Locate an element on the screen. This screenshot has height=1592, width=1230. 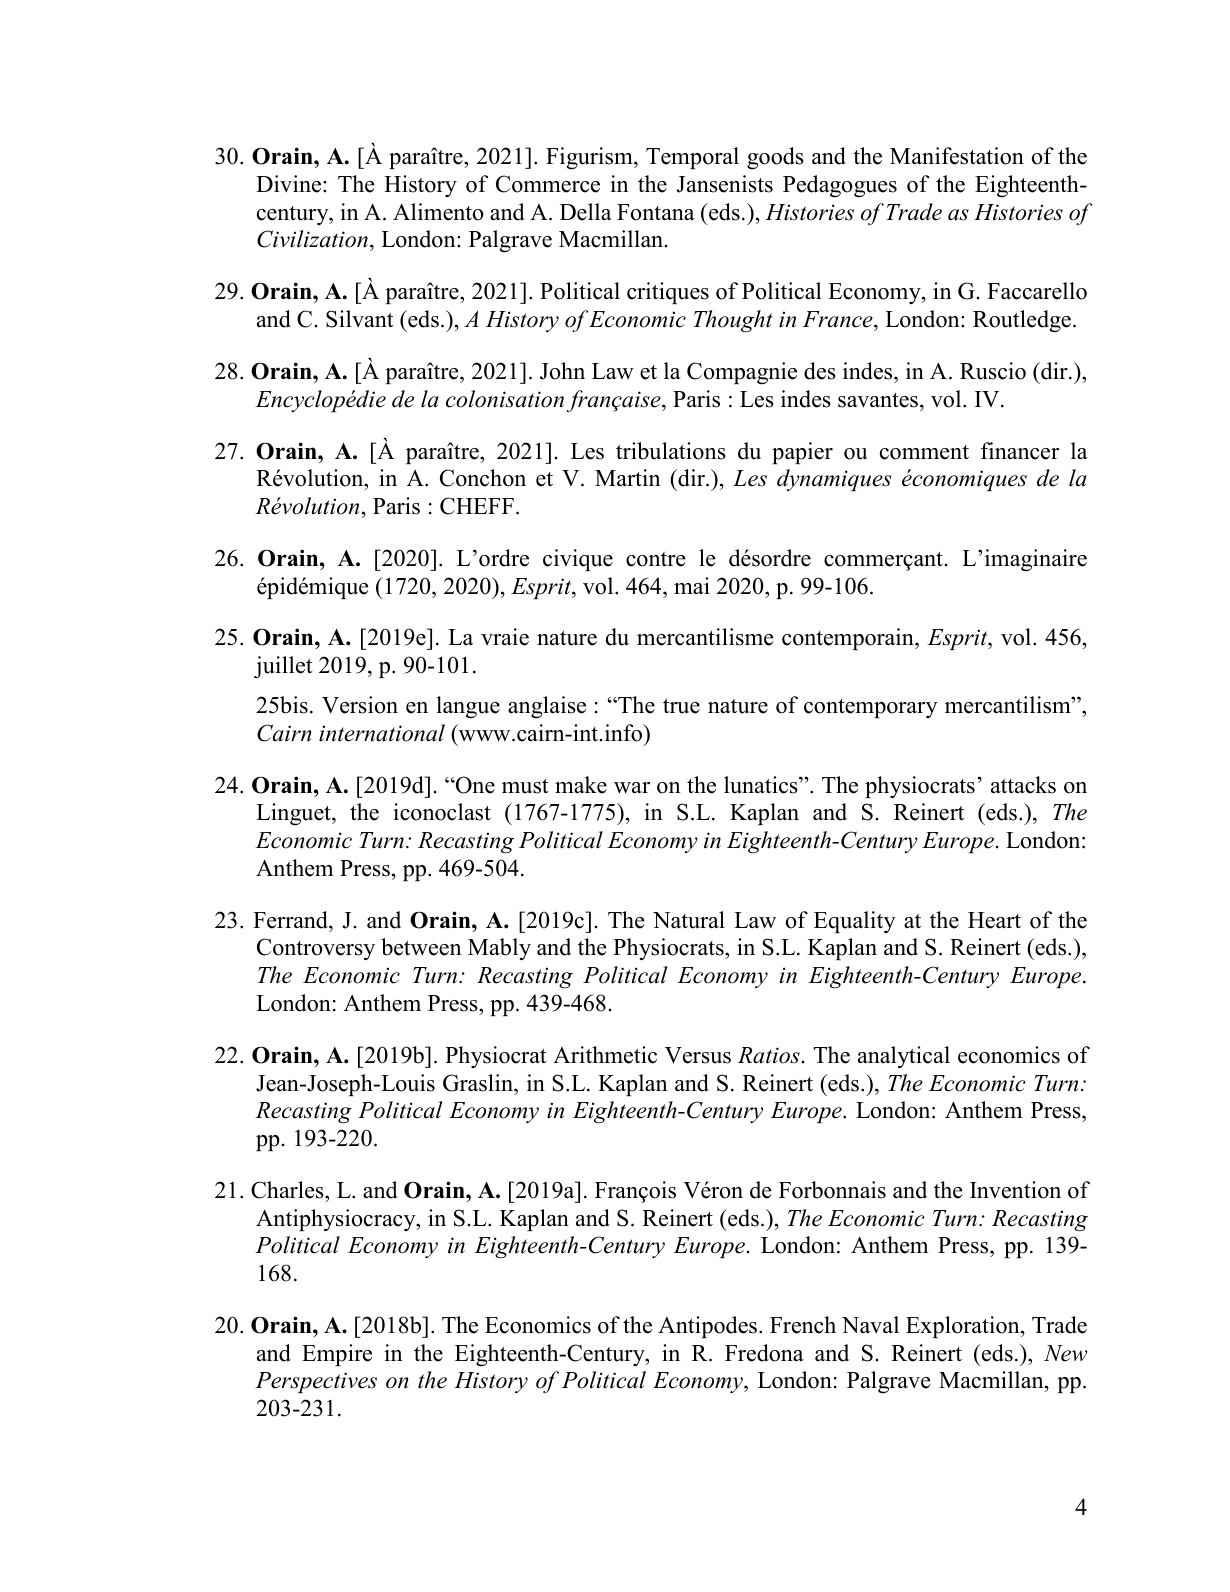
Versus is located at coordinates (698, 1055).
